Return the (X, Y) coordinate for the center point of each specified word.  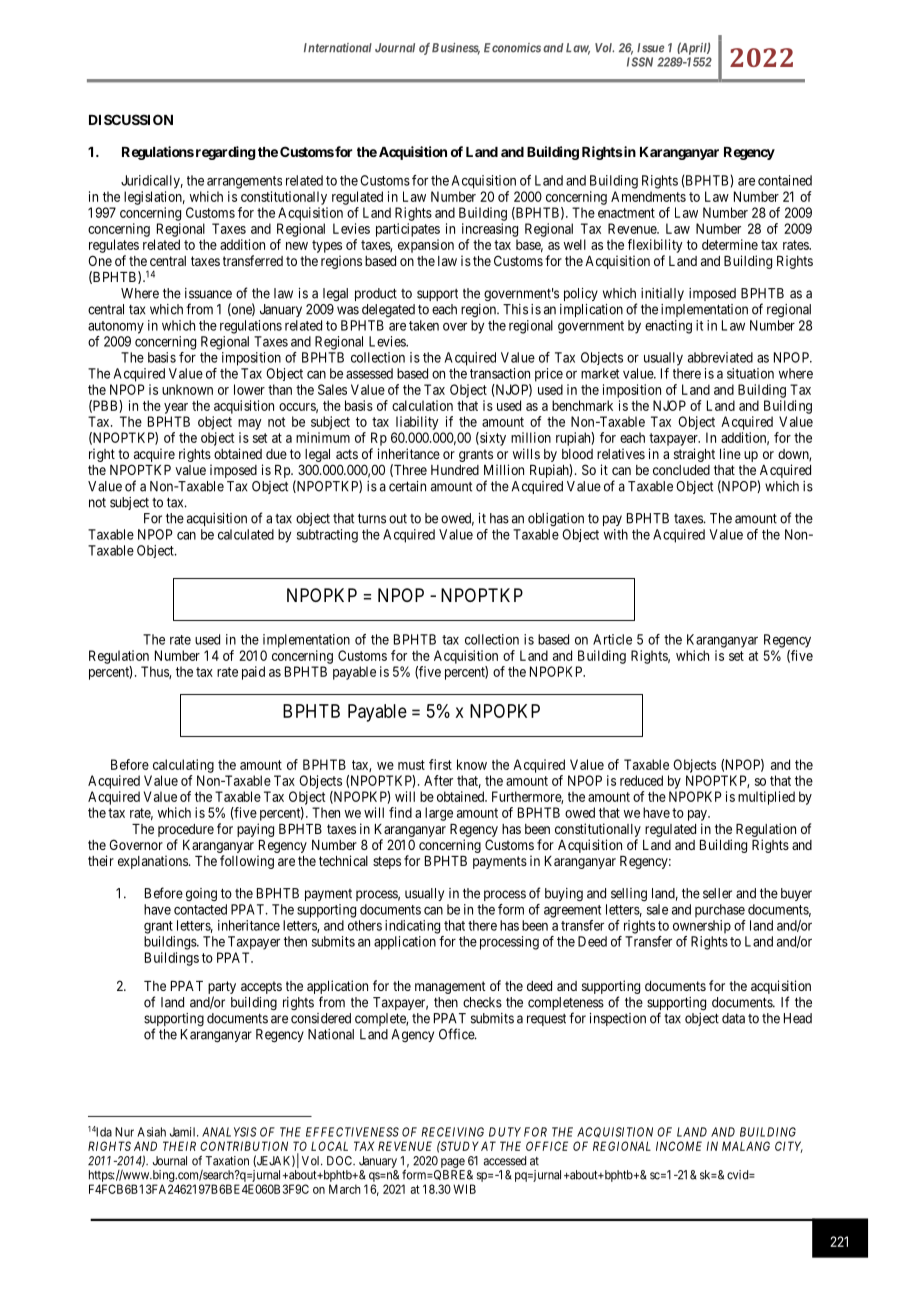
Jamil (184, 1132)
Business (456, 49)
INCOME (679, 1146)
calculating (183, 766)
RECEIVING (453, 1132)
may (250, 424)
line (730, 453)
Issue (650, 48)
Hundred (455, 470)
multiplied (766, 798)
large (439, 814)
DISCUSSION (131, 119)
